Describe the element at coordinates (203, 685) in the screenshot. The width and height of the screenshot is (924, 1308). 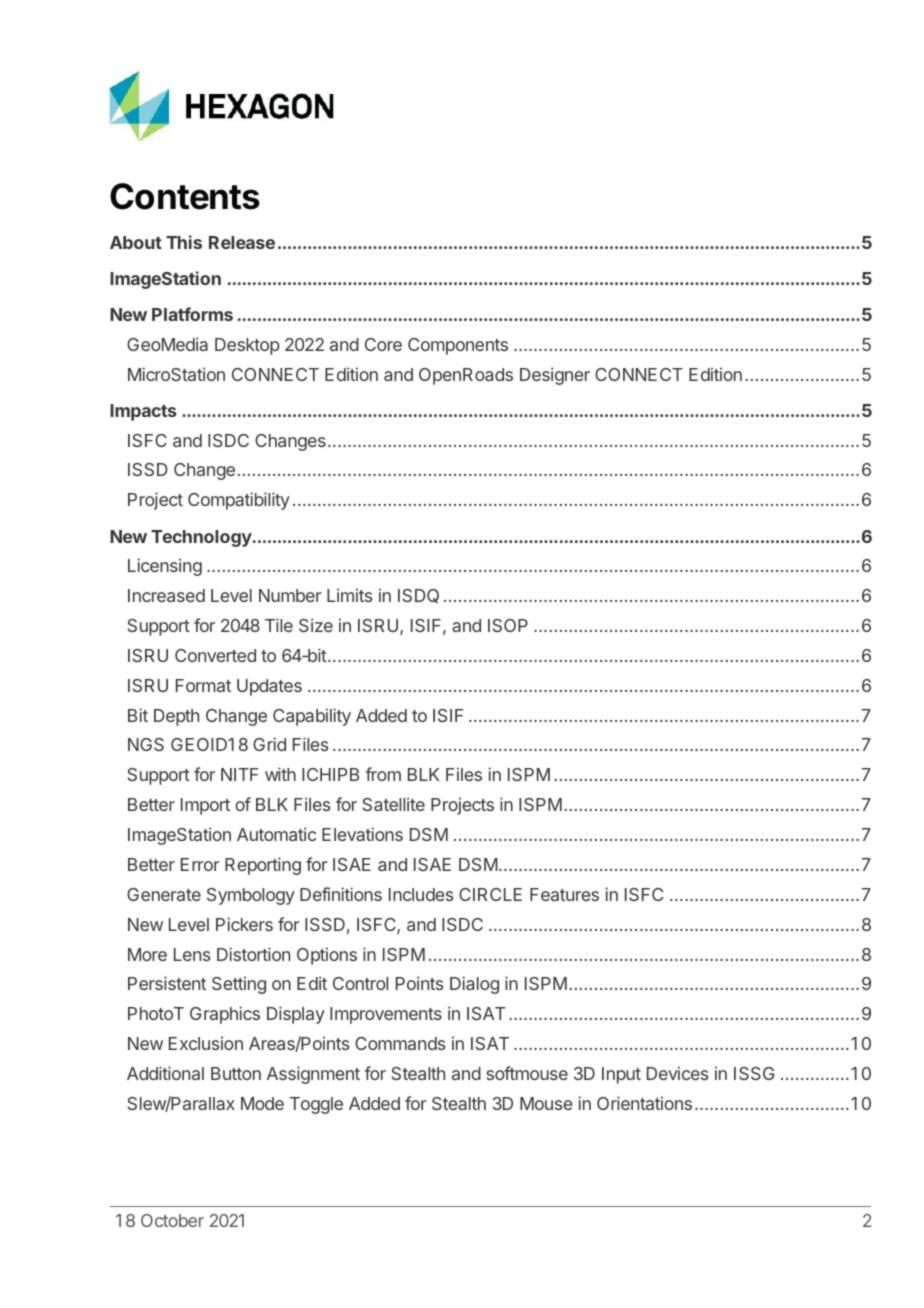
I see `Format` at that location.
